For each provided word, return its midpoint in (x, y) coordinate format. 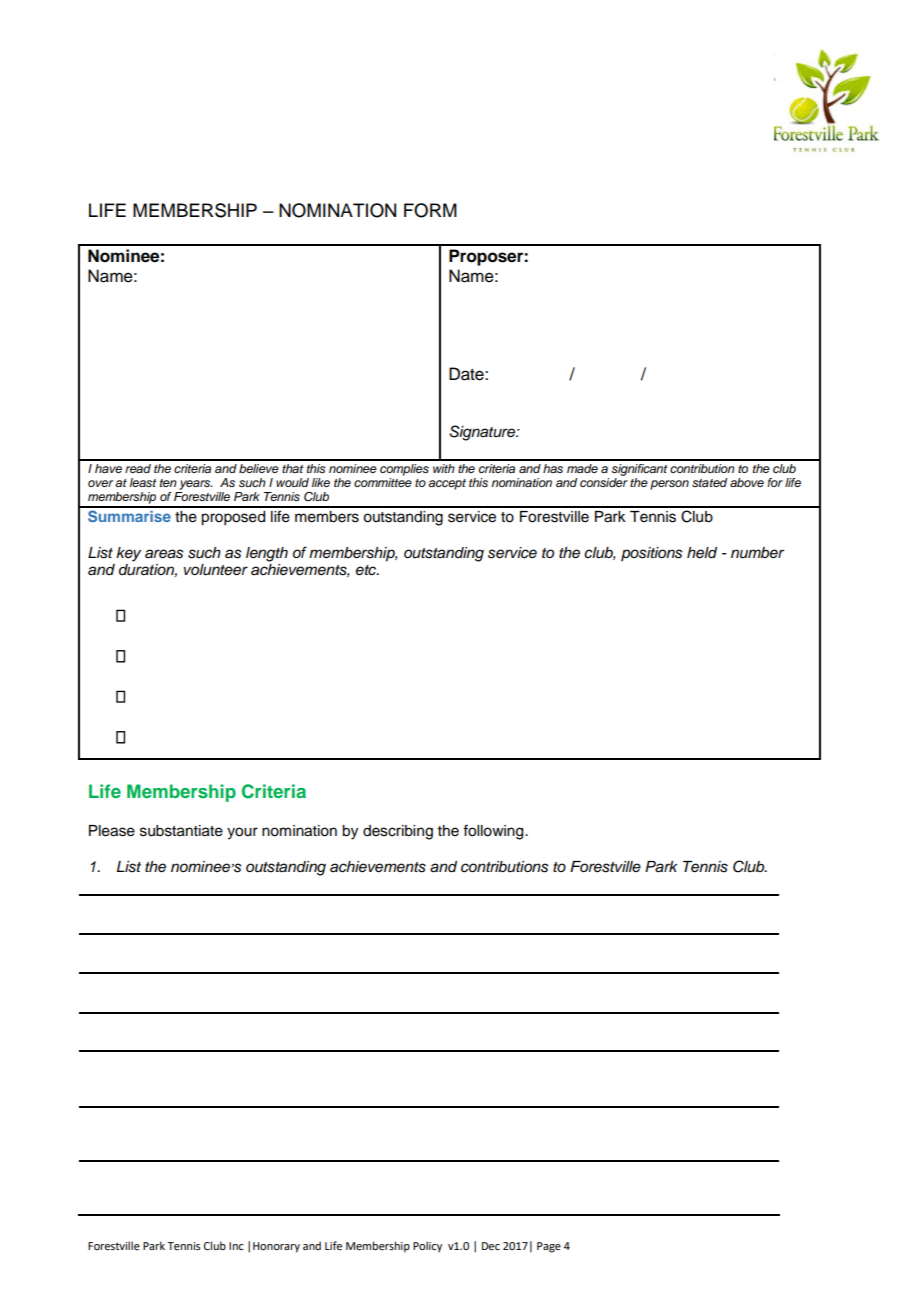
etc (367, 570)
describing (398, 832)
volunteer (216, 570)
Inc (236, 1246)
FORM (430, 210)
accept (447, 484)
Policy (427, 1247)
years (196, 485)
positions (651, 554)
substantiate (181, 831)
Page (549, 1247)
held (702, 553)
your (242, 833)
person (669, 485)
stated (709, 482)
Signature (483, 433)
